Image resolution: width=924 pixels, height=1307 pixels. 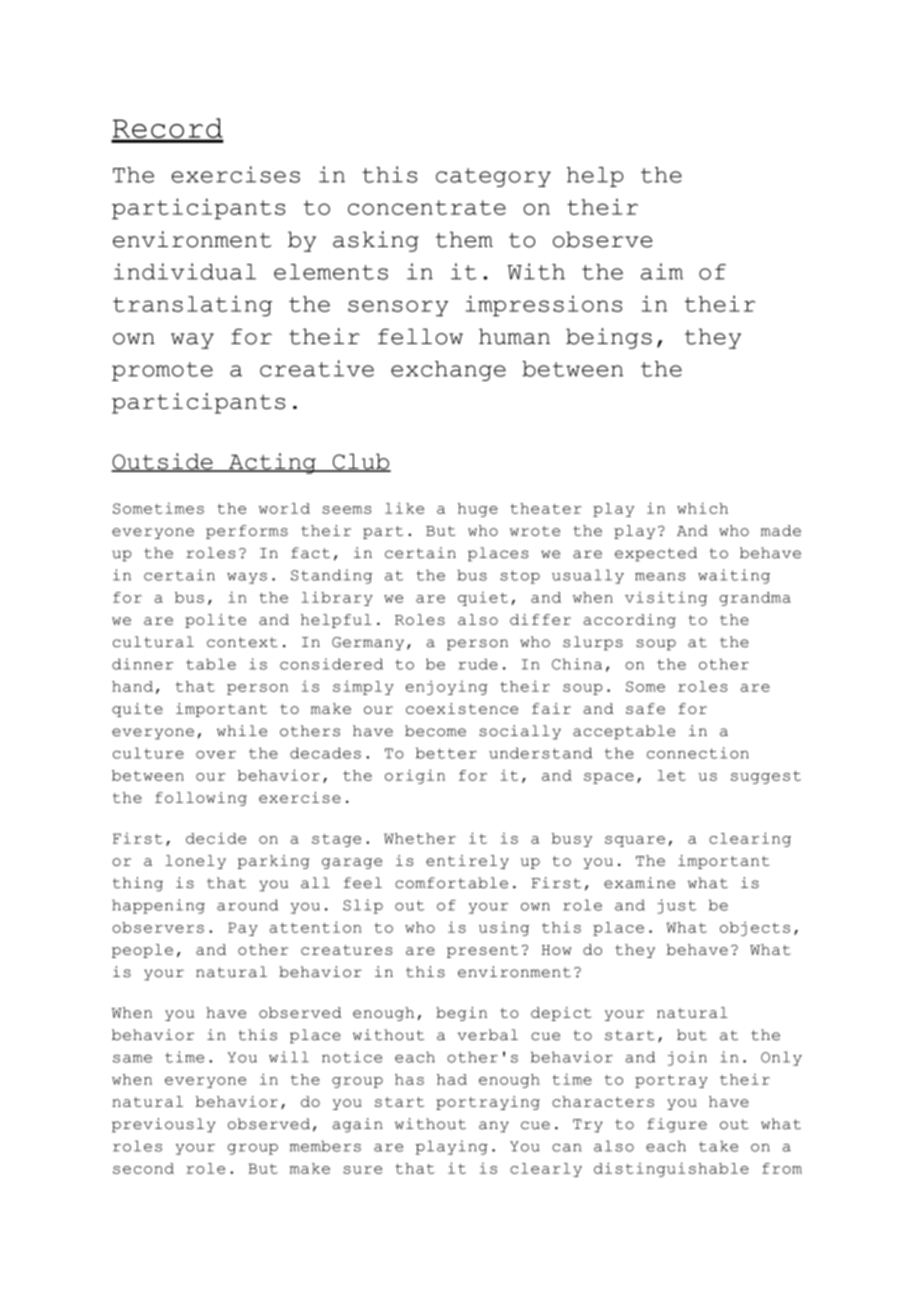 I want to click on which, so click(x=702, y=508).
